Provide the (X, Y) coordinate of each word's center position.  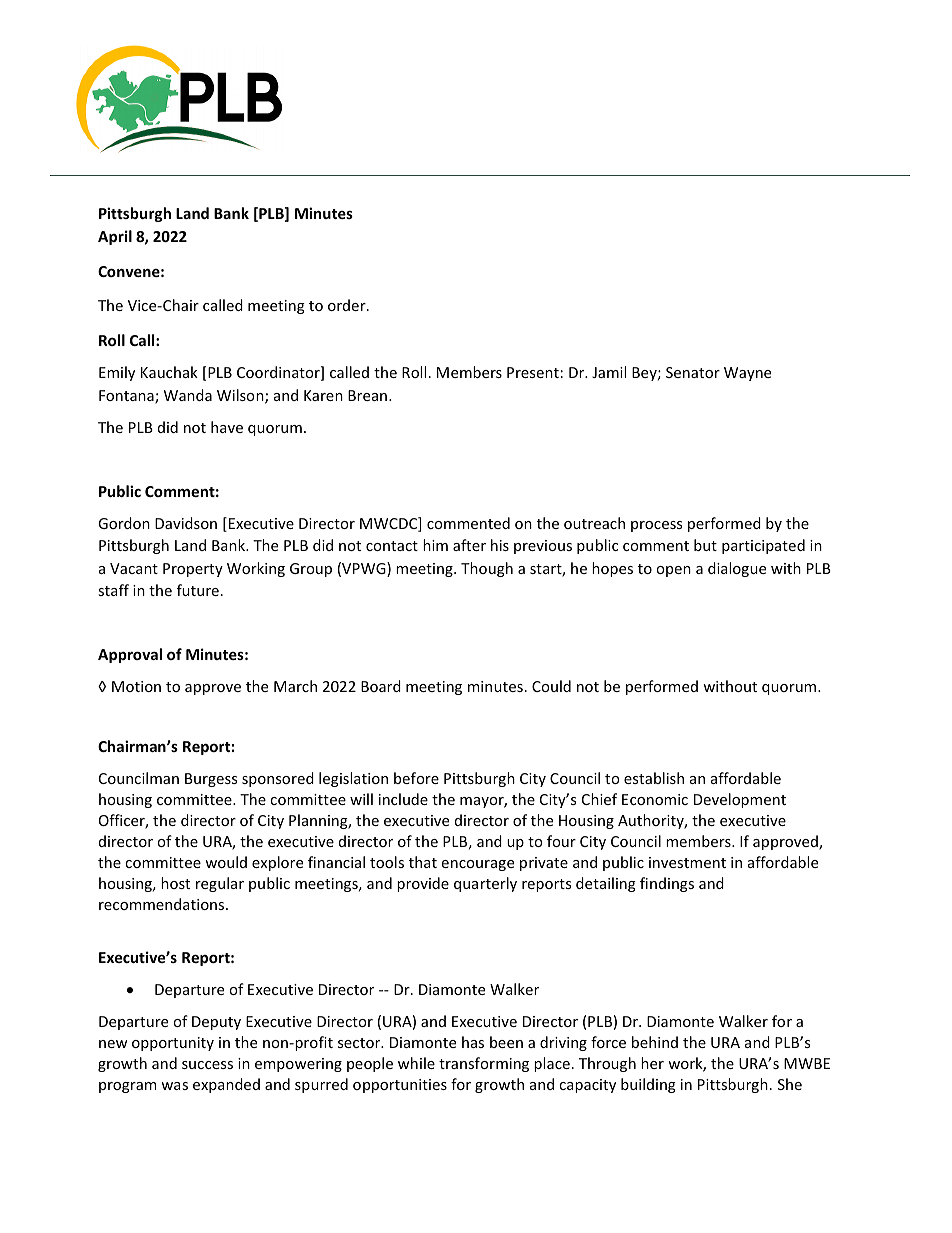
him (435, 545)
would (226, 862)
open (673, 571)
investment (687, 862)
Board (381, 686)
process (656, 526)
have (227, 427)
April (115, 237)
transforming (484, 1064)
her (652, 1063)
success (207, 1065)
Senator (693, 372)
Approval (130, 655)
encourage (477, 865)
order (348, 305)
